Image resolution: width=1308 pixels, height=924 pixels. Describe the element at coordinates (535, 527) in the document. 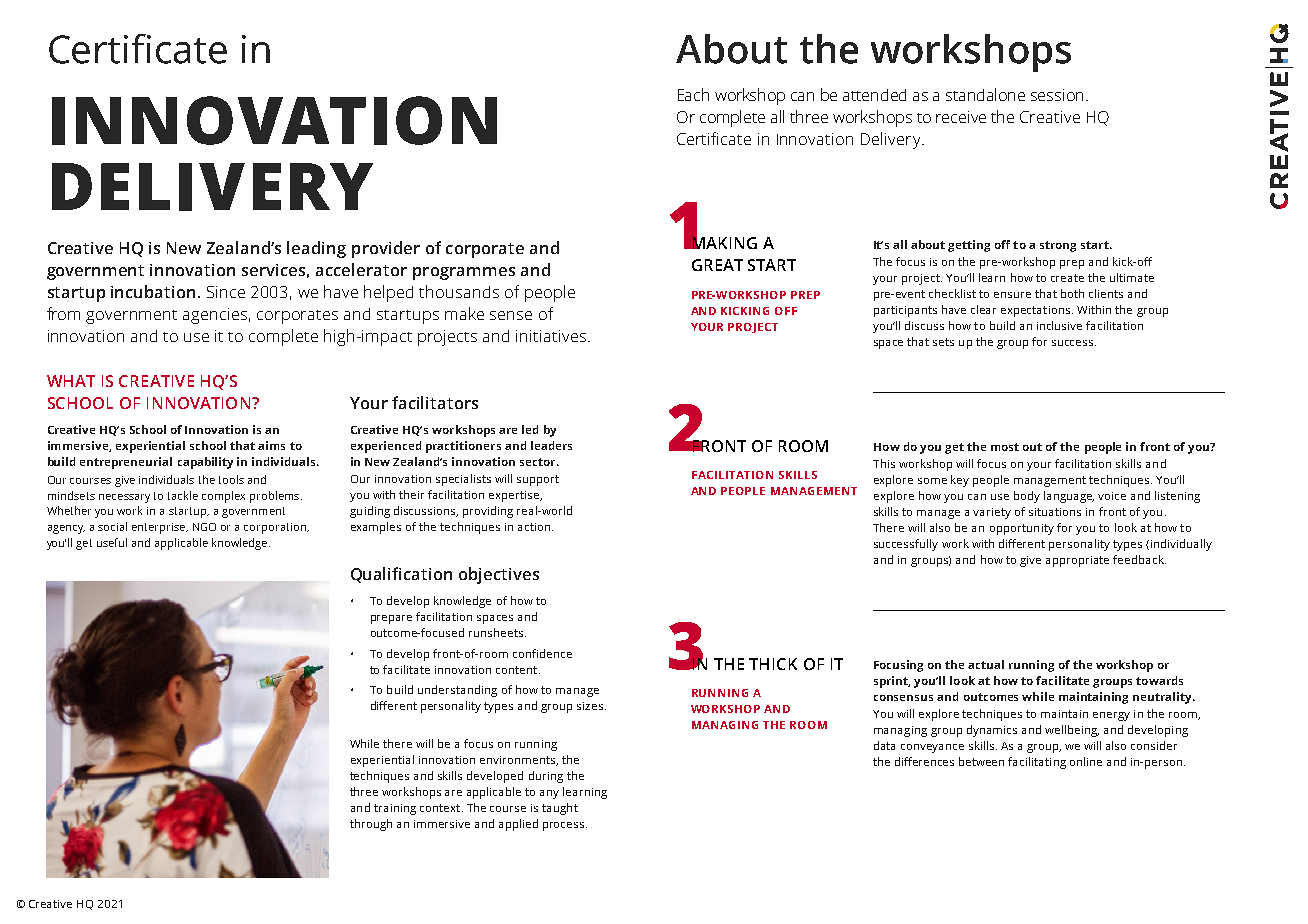

I see `action` at that location.
